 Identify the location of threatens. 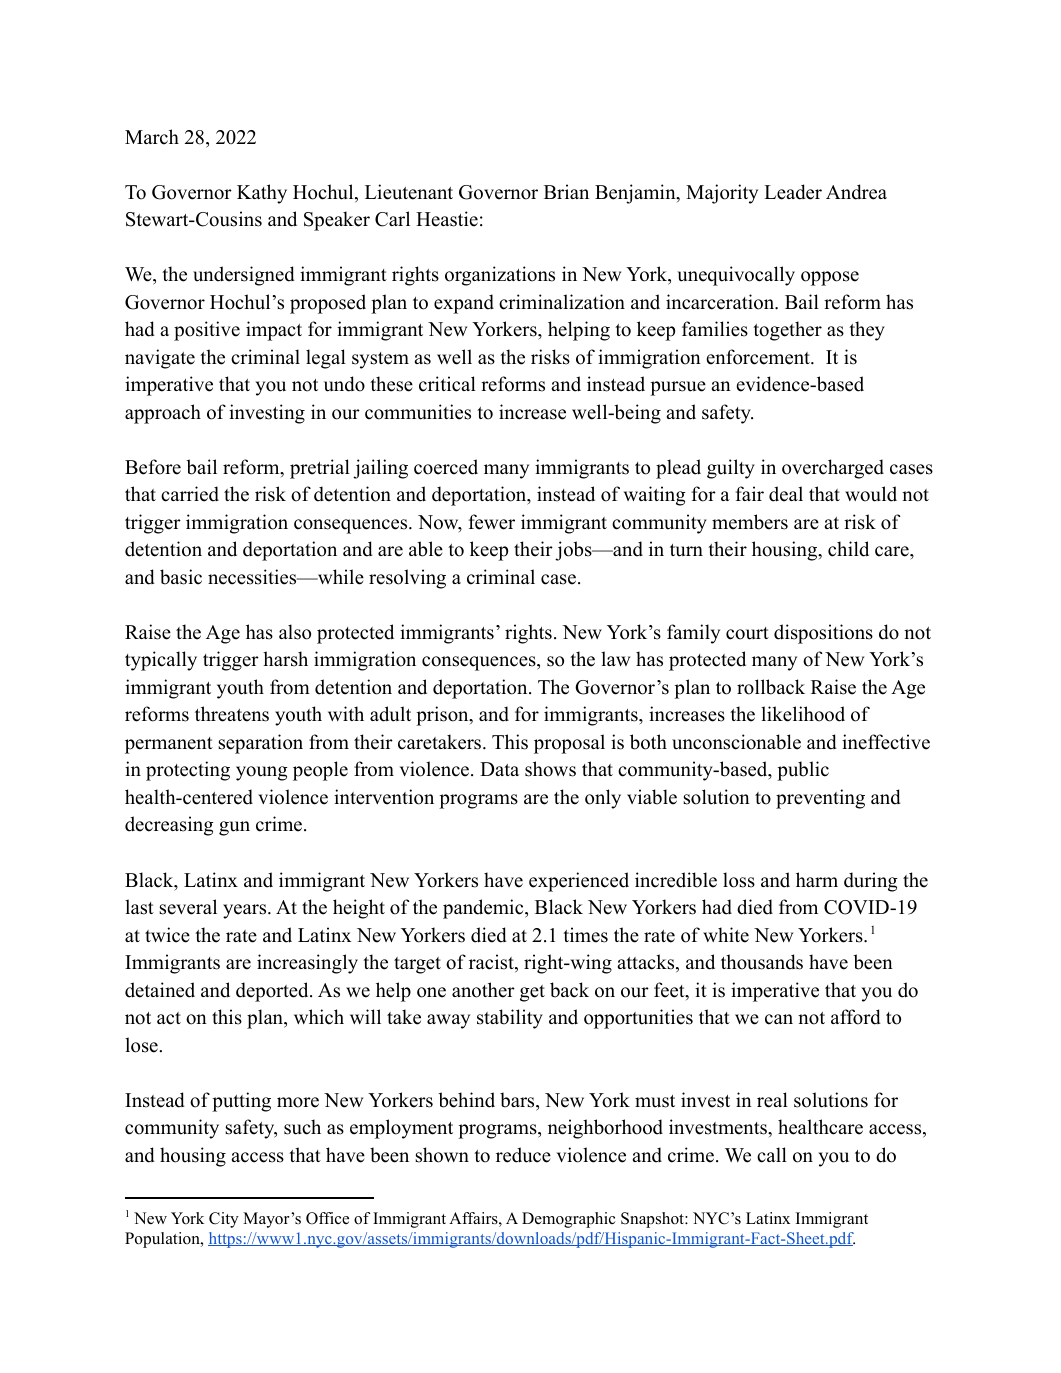
(232, 714).
